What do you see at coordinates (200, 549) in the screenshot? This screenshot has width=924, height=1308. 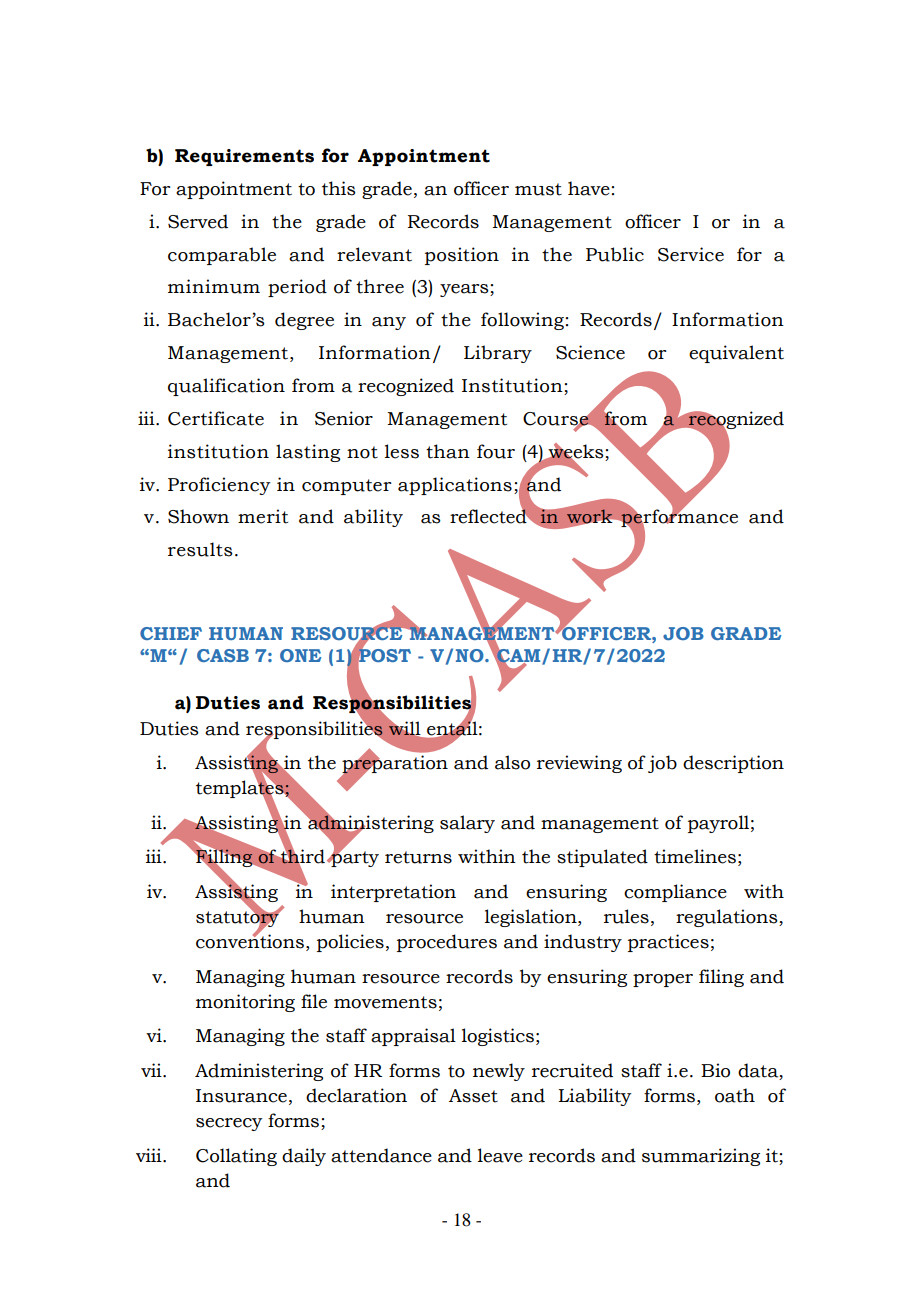 I see `results` at bounding box center [200, 549].
